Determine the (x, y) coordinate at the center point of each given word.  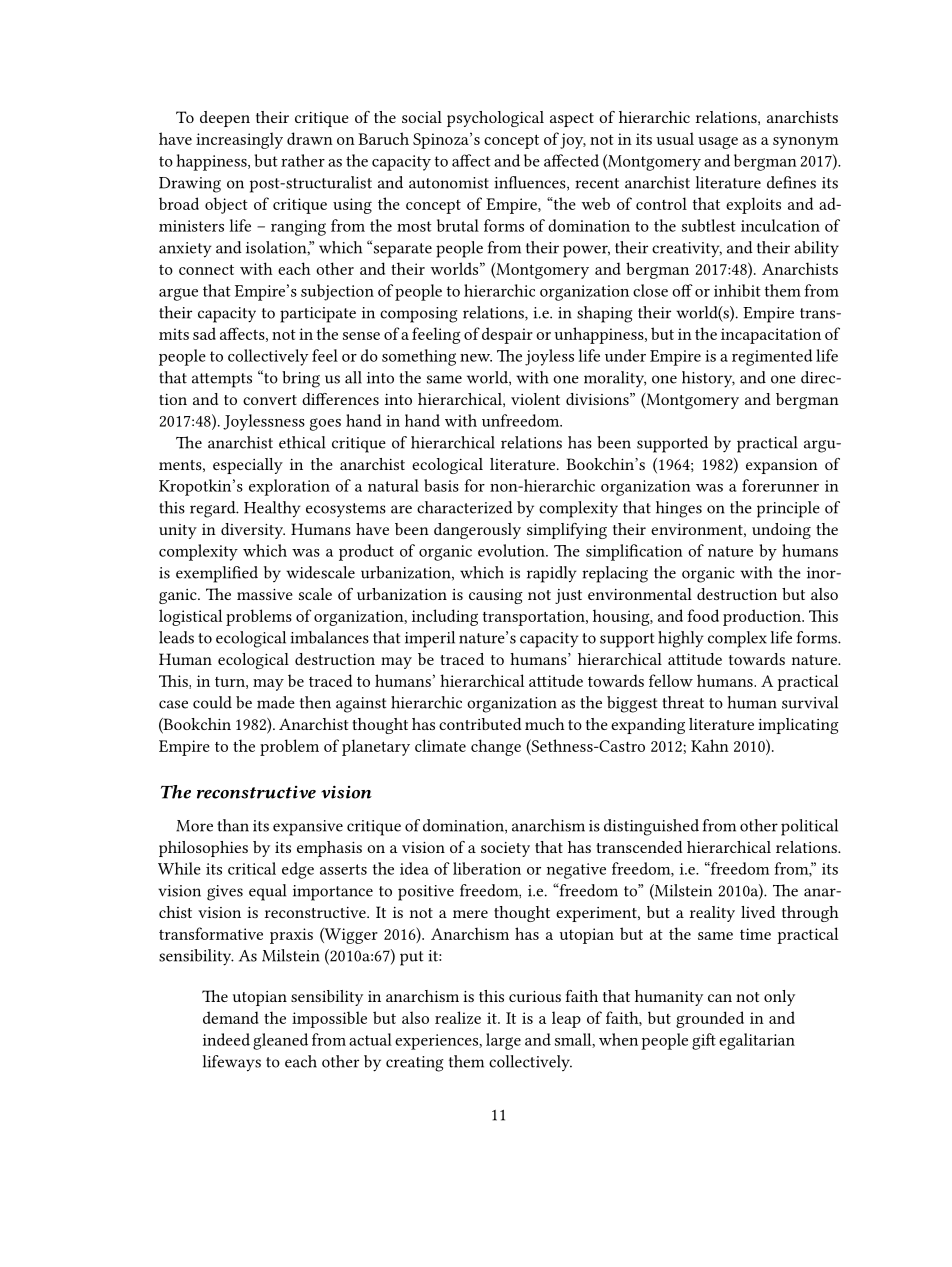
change (496, 747)
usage (718, 142)
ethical (302, 442)
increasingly (239, 140)
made (276, 702)
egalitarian (757, 1041)
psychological (495, 119)
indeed (226, 1039)
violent (535, 399)
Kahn (710, 745)
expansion (782, 466)
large (503, 1041)
